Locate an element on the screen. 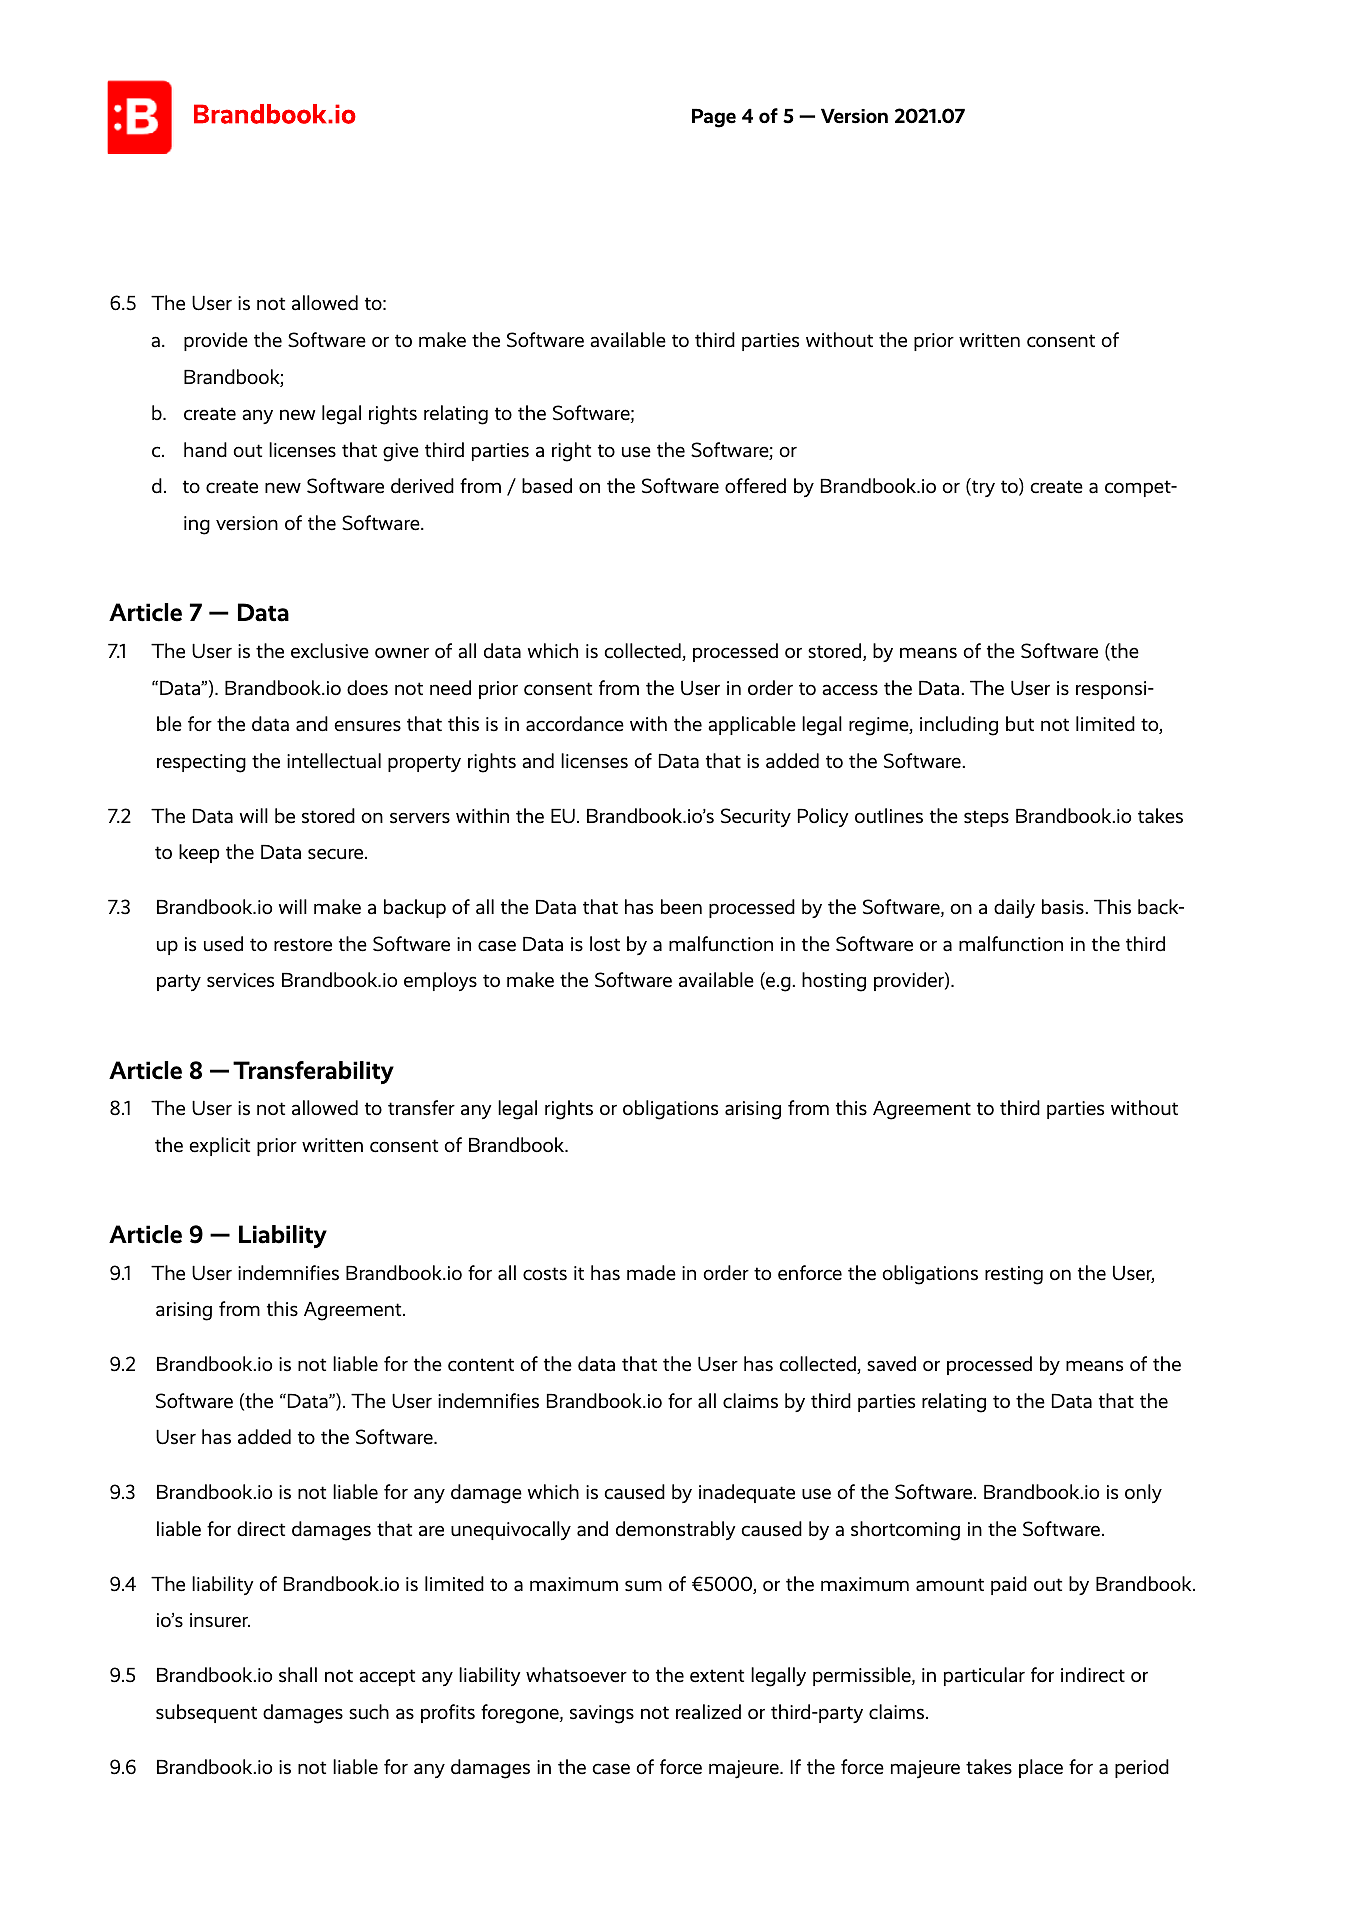 Image resolution: width=1361 pixels, height=1925 pixels. exclusive is located at coordinates (330, 651).
